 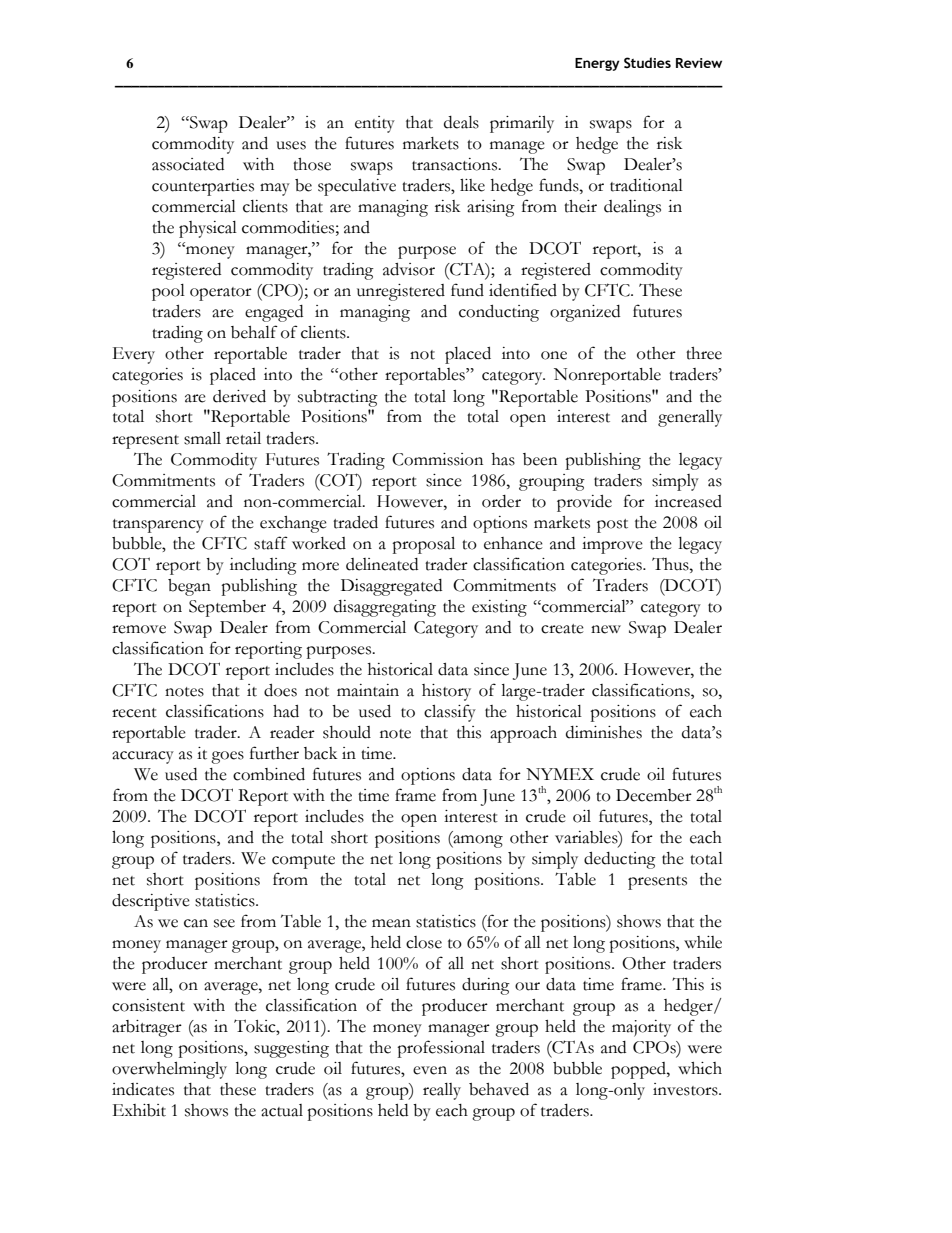 What do you see at coordinates (430, 1070) in the screenshot?
I see `even` at bounding box center [430, 1070].
